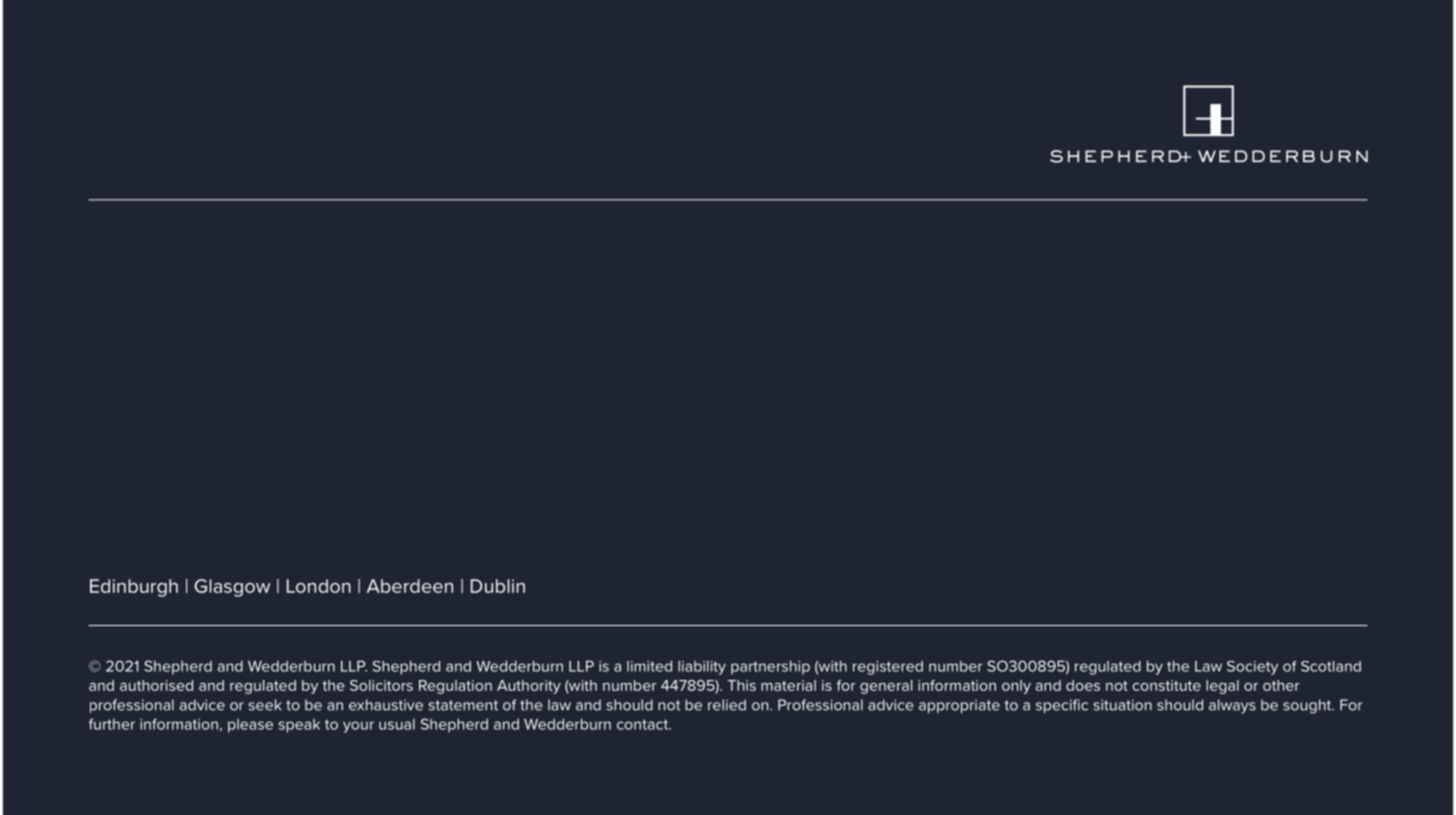 Image resolution: width=1456 pixels, height=815 pixels. I want to click on Glasgow, so click(232, 588).
